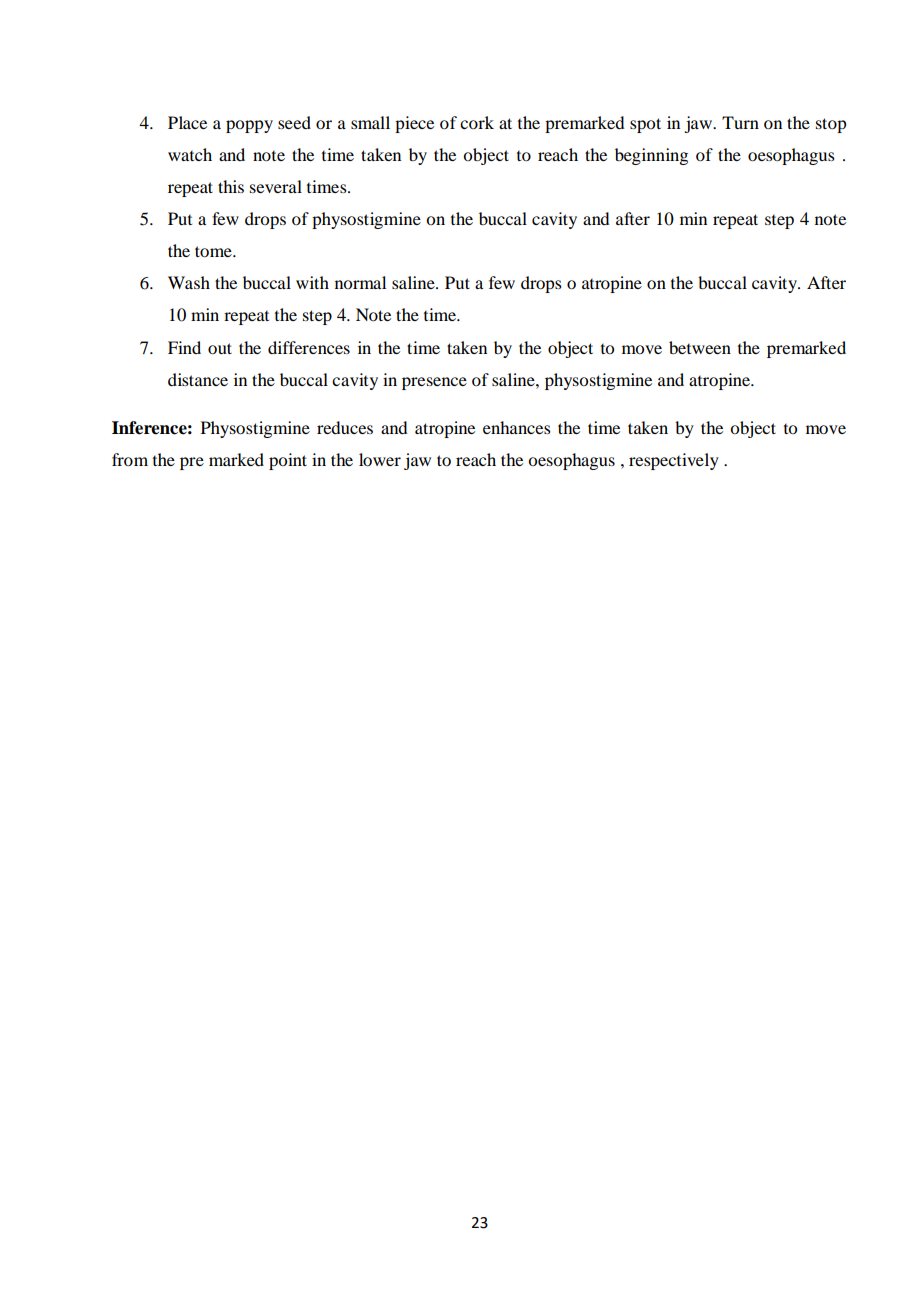  Describe the element at coordinates (700, 347) in the document. I see `between` at that location.
